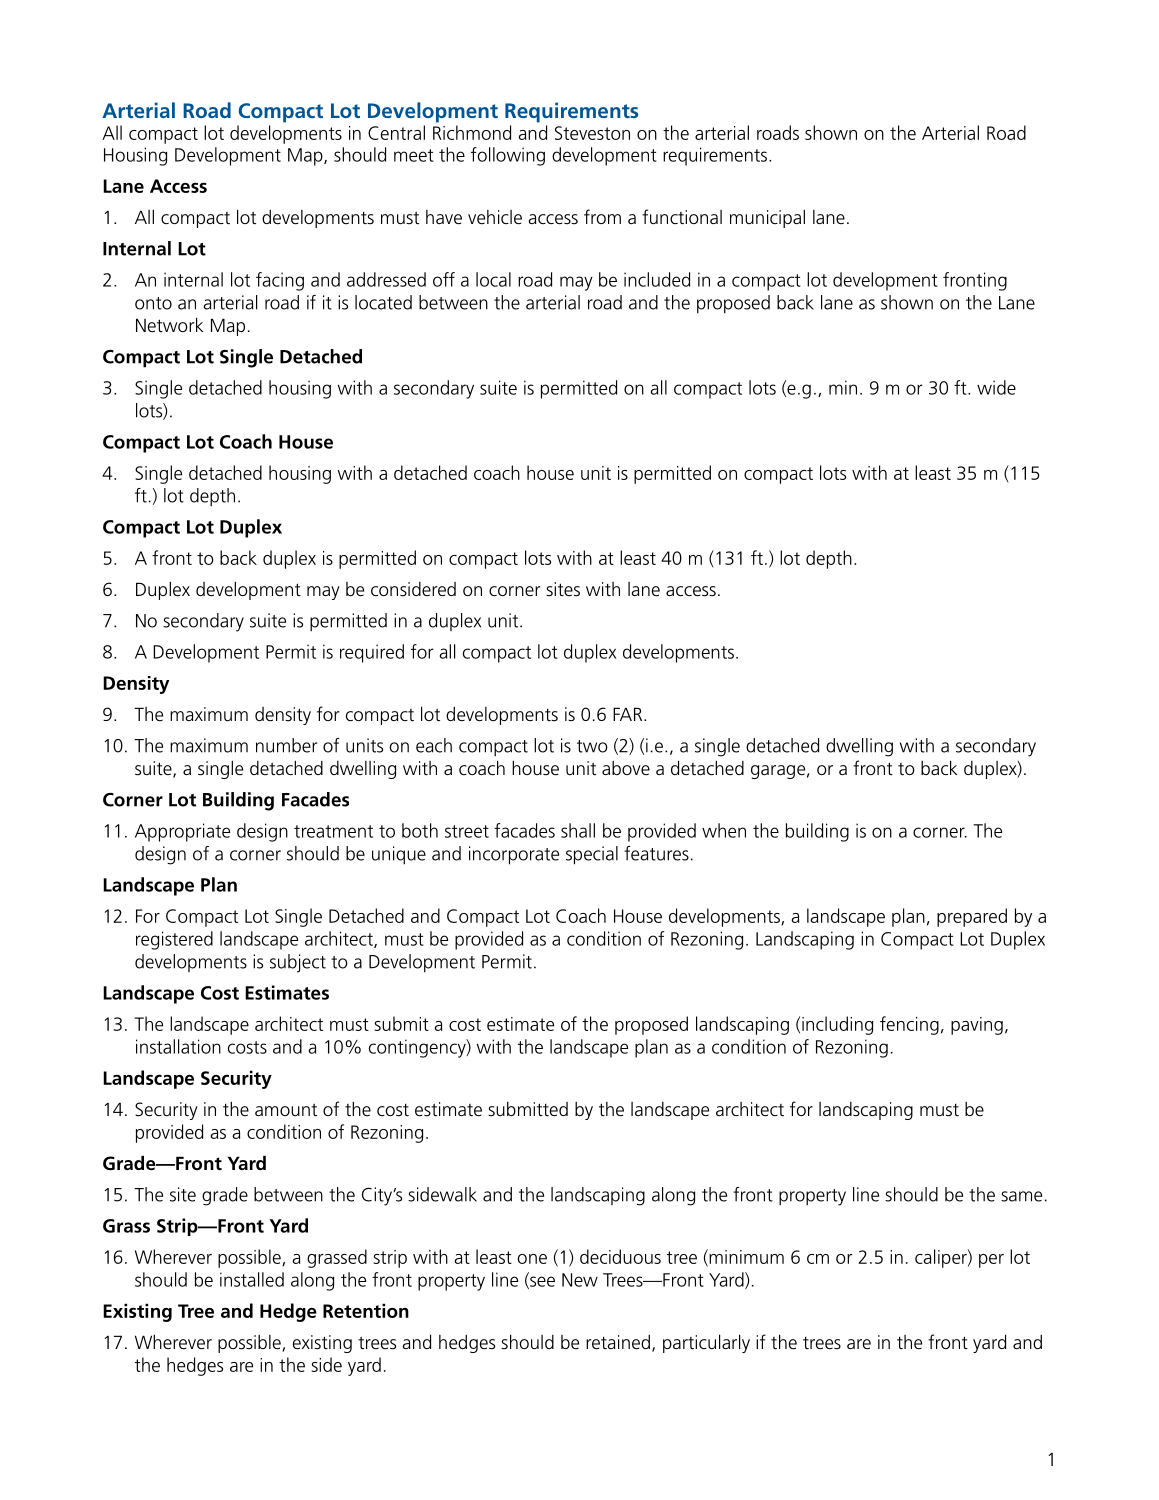 The image size is (1159, 1500). What do you see at coordinates (767, 219) in the image?
I see `municipal` at bounding box center [767, 219].
